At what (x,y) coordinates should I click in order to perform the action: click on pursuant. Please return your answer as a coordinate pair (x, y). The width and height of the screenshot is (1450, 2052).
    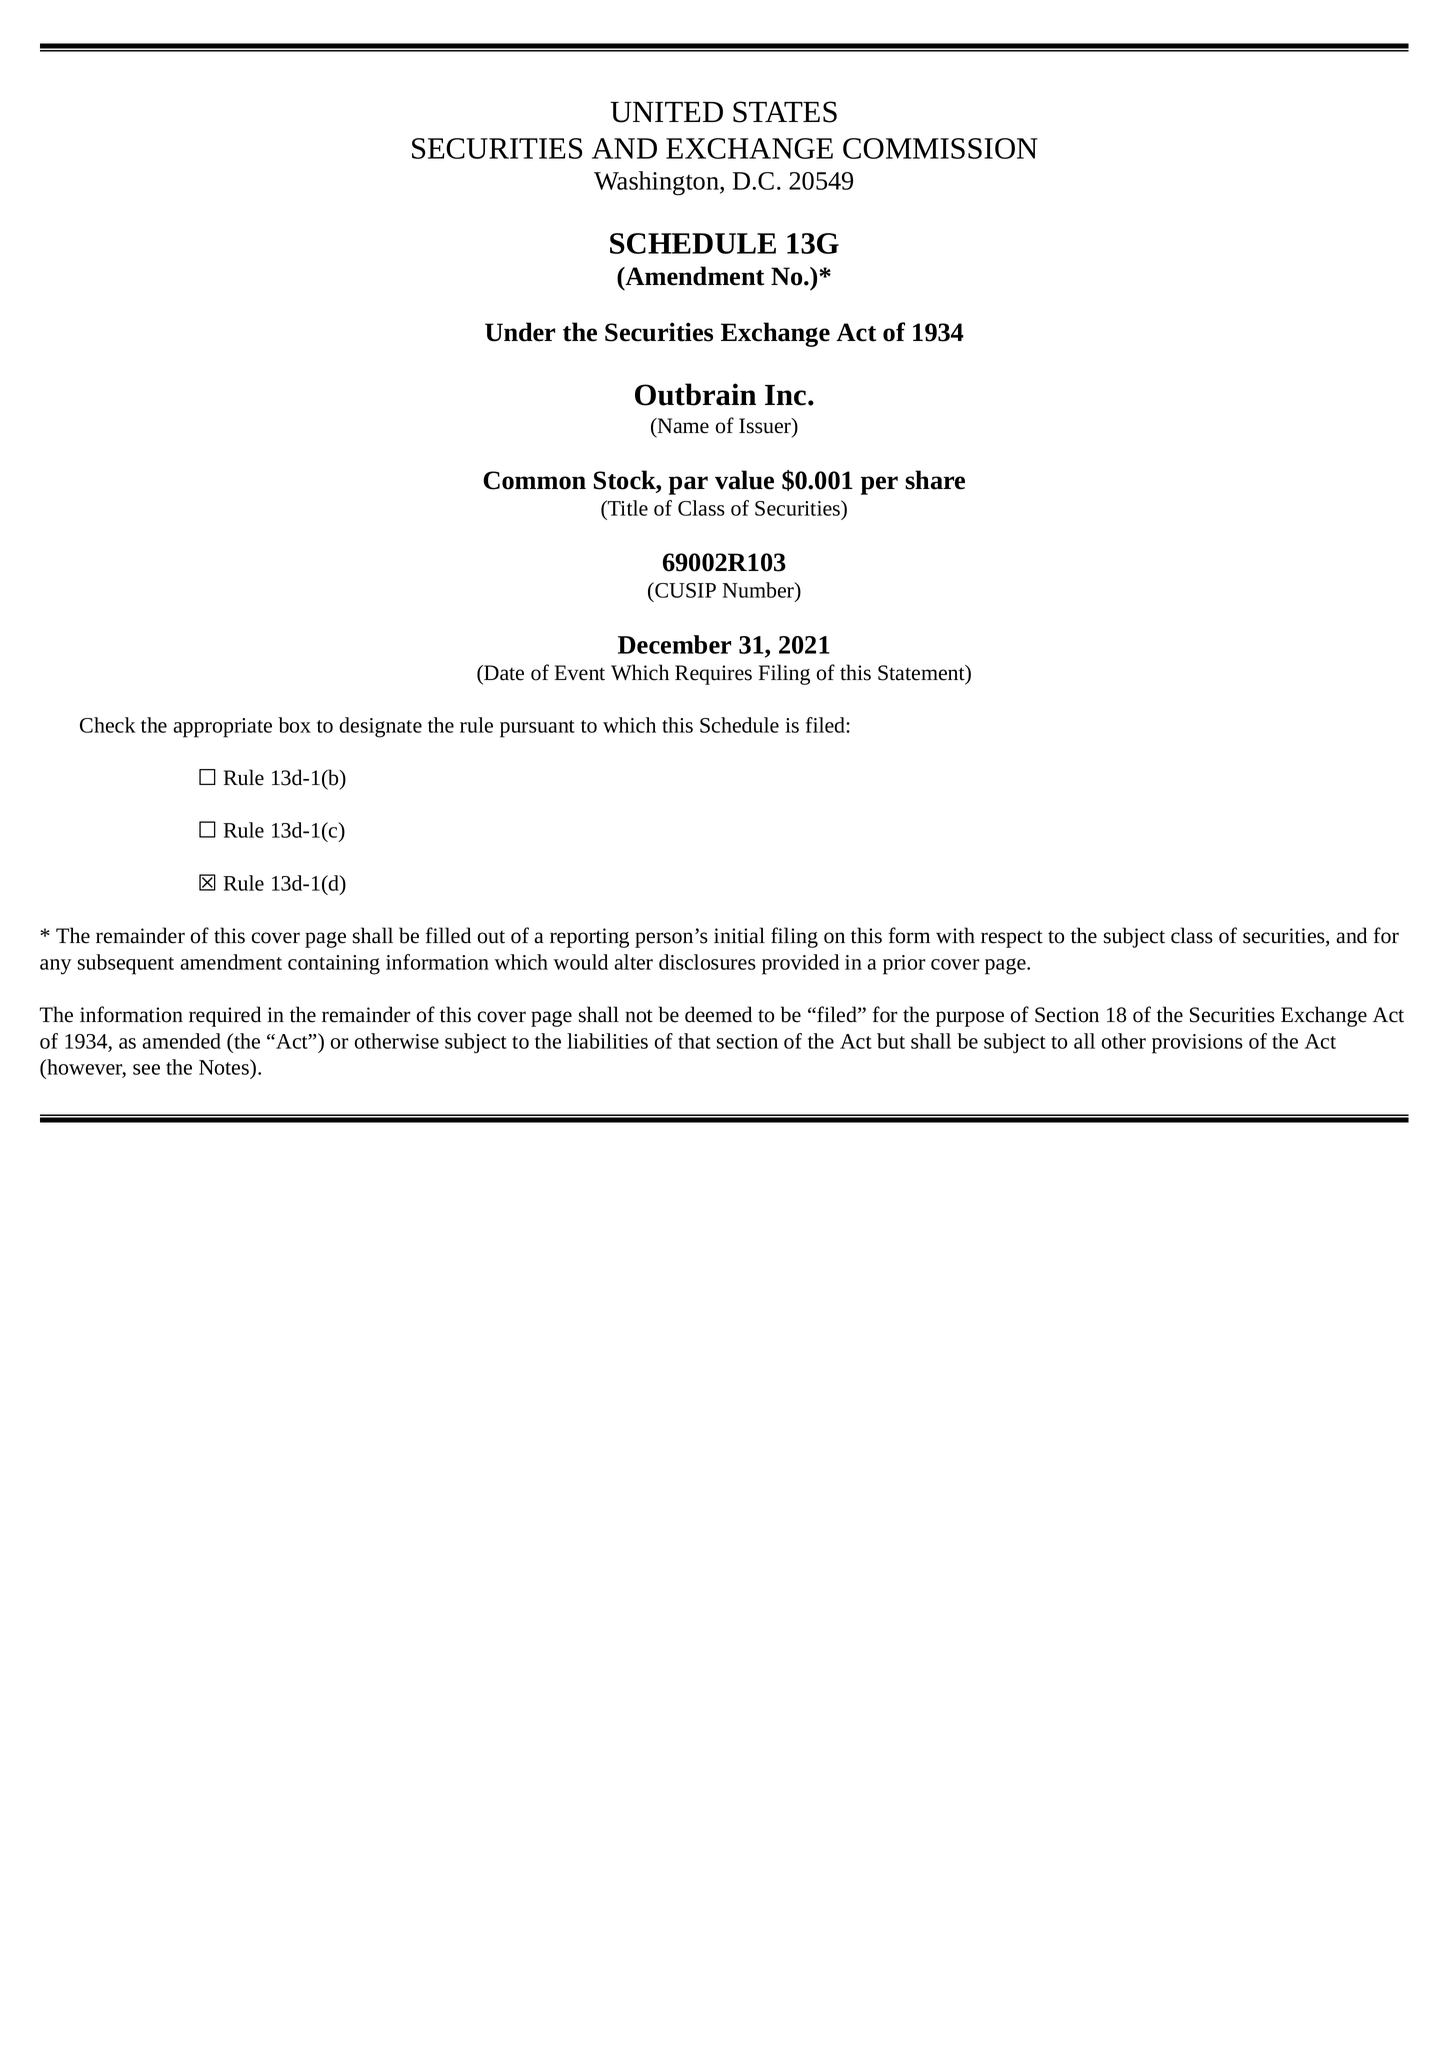
    Looking at the image, I should click on (537, 729).
